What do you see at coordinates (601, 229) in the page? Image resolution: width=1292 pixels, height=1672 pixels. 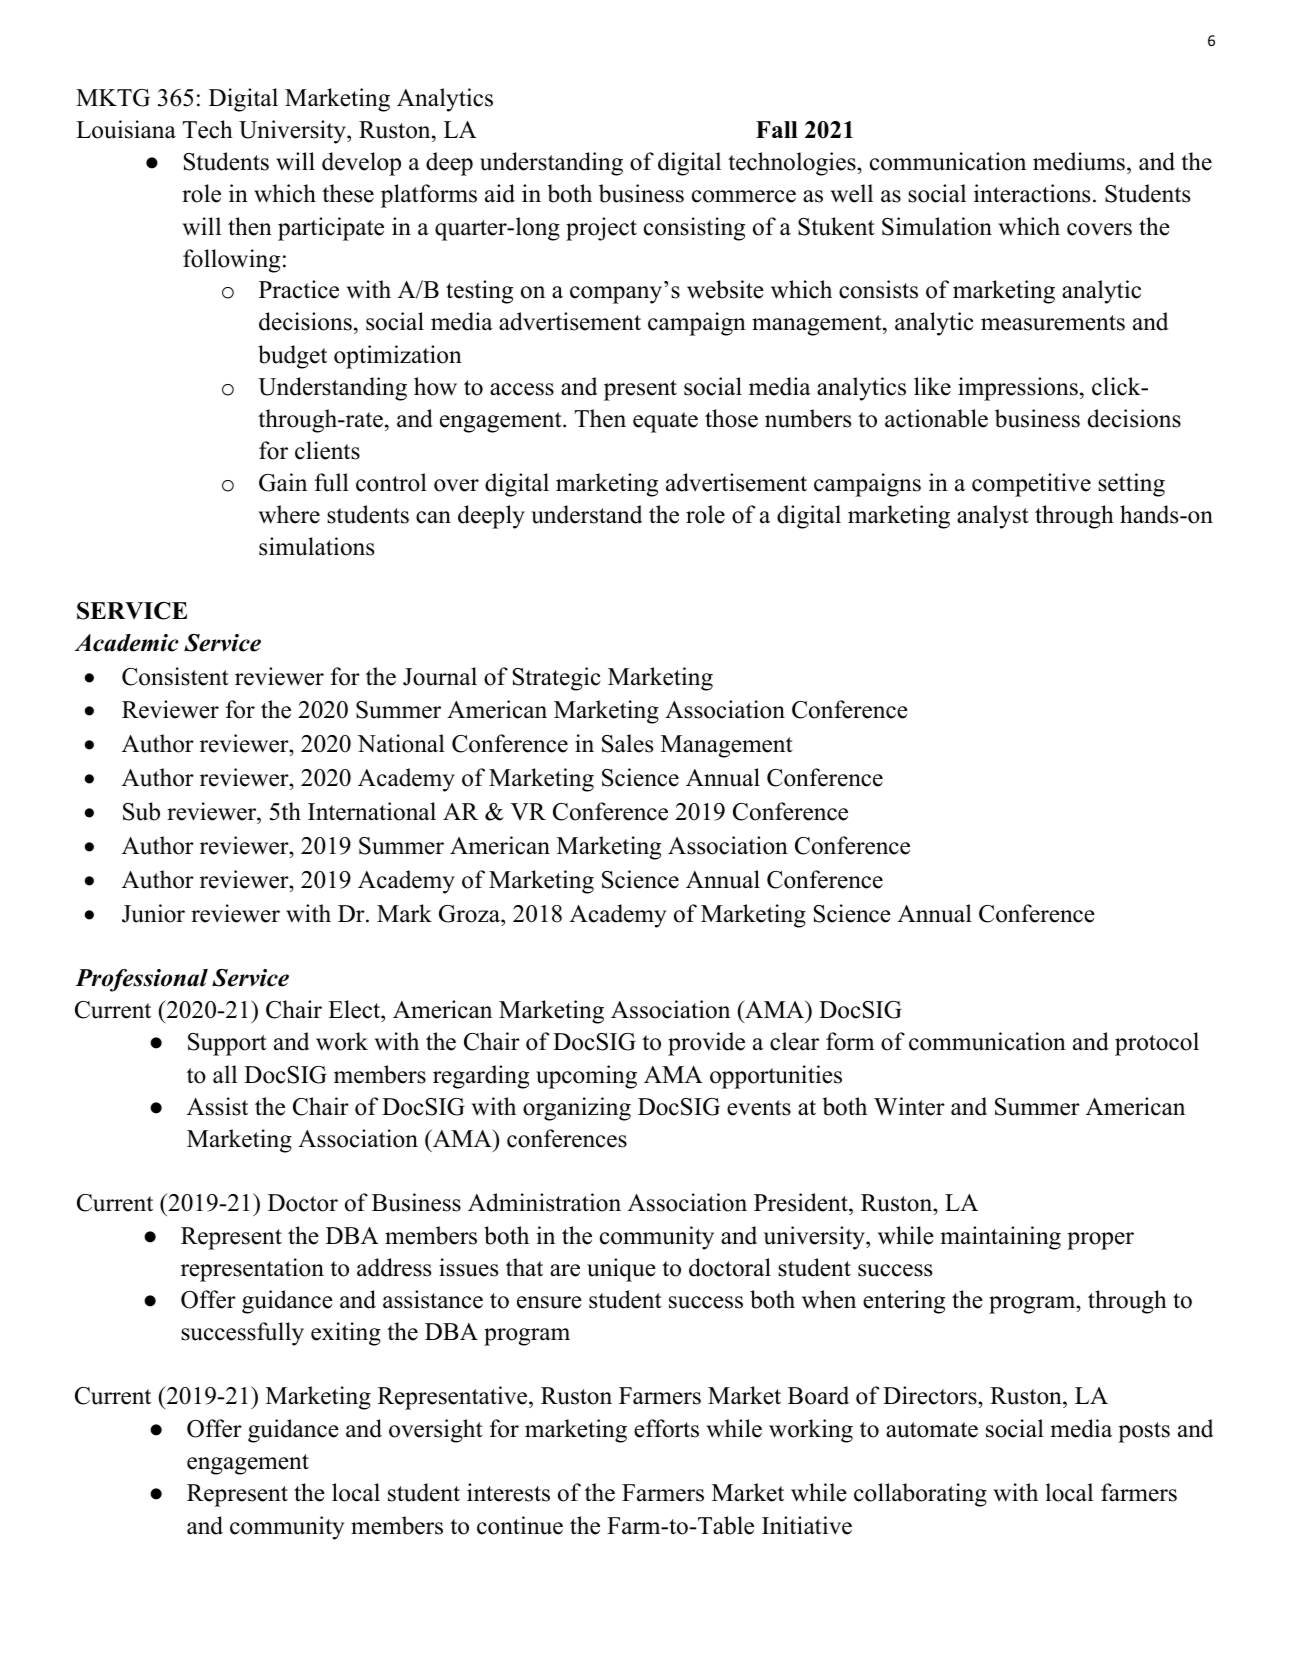 I see `project` at bounding box center [601, 229].
